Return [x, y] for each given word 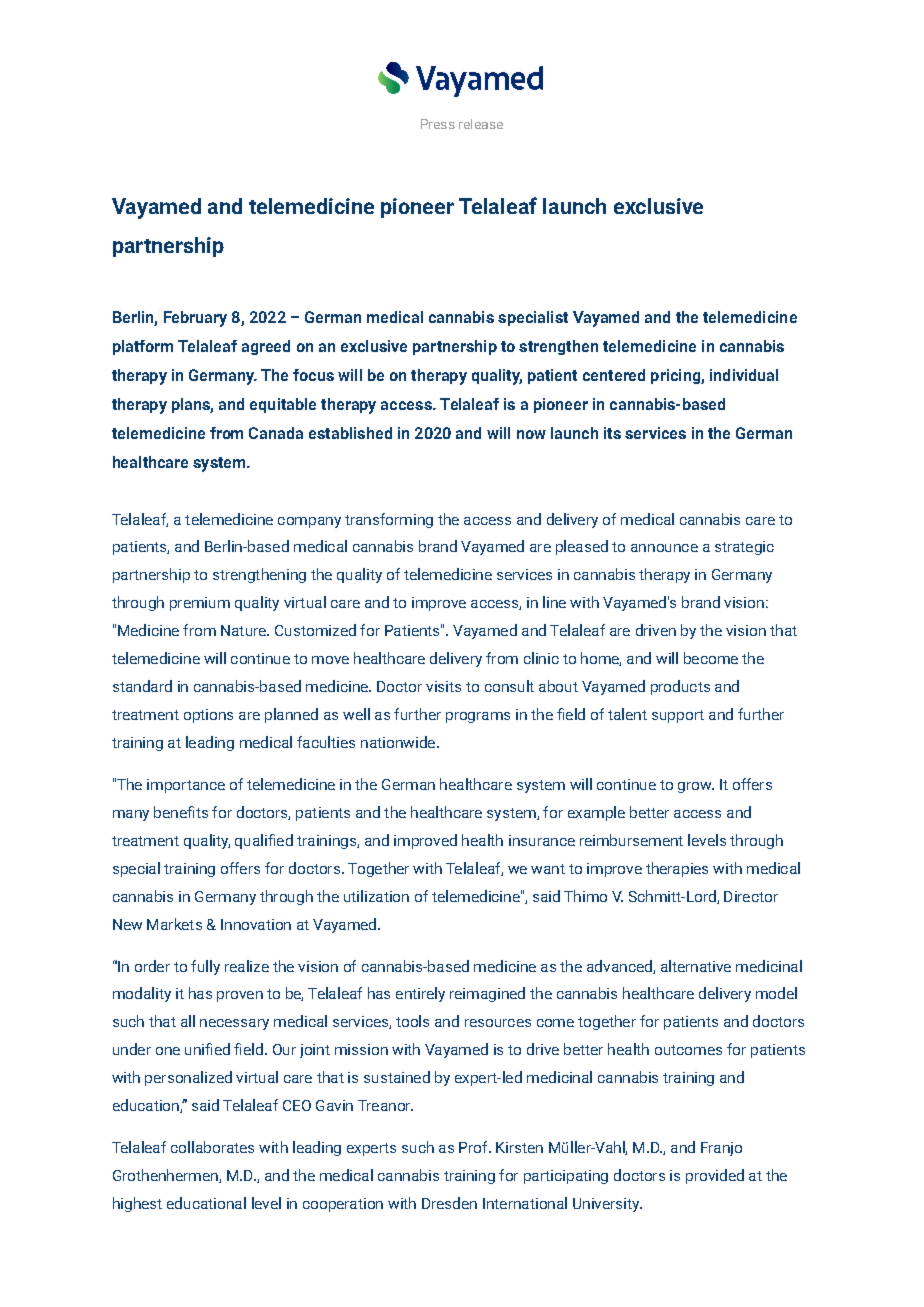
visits [443, 686]
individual [744, 375]
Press [438, 124]
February [195, 319]
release [481, 124]
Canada [276, 433]
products [680, 687]
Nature [244, 630]
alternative [696, 966]
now [531, 434]
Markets [174, 924]
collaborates [212, 1147]
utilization [376, 896]
